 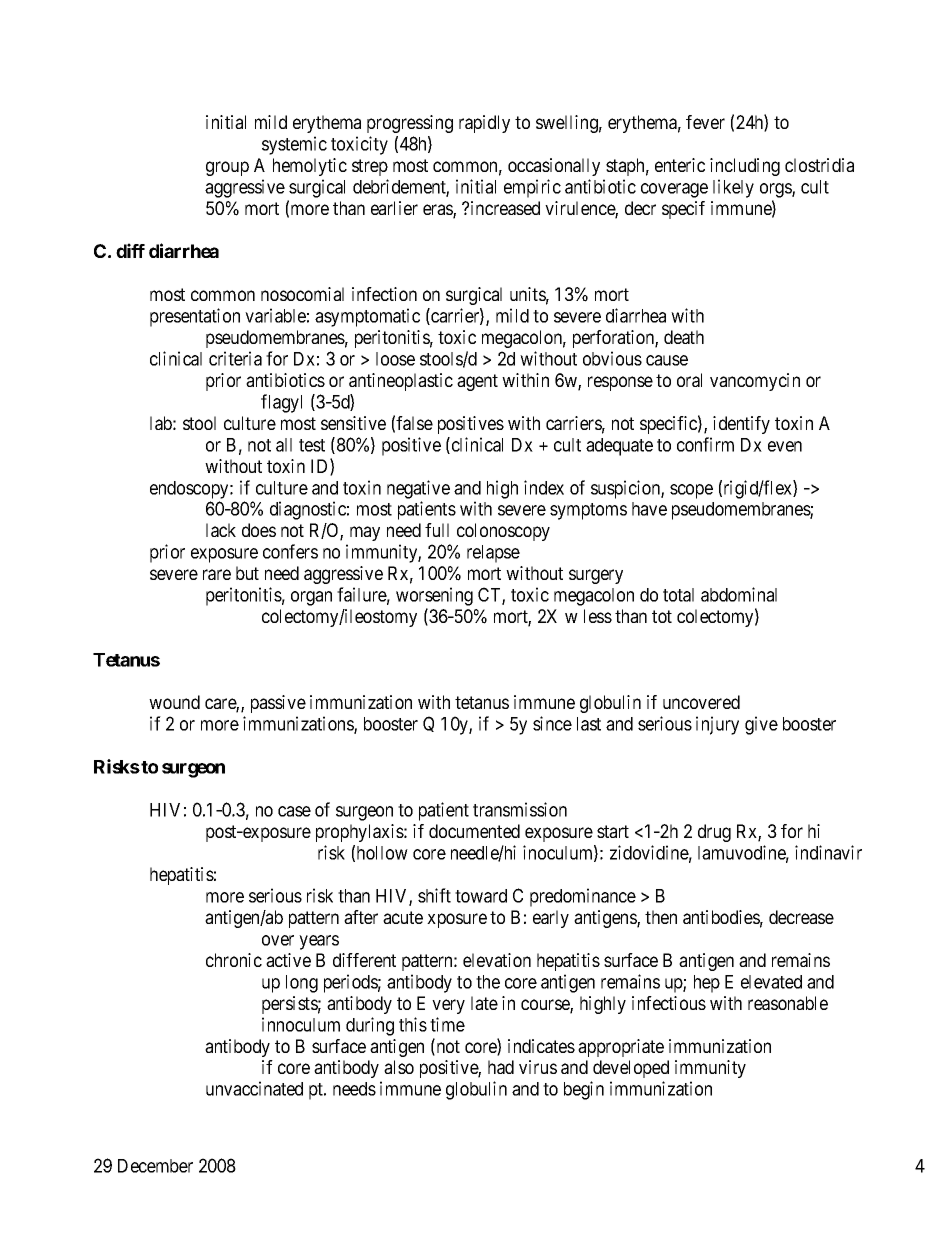 What do you see at coordinates (484, 124) in the page?
I see `rapidly` at bounding box center [484, 124].
